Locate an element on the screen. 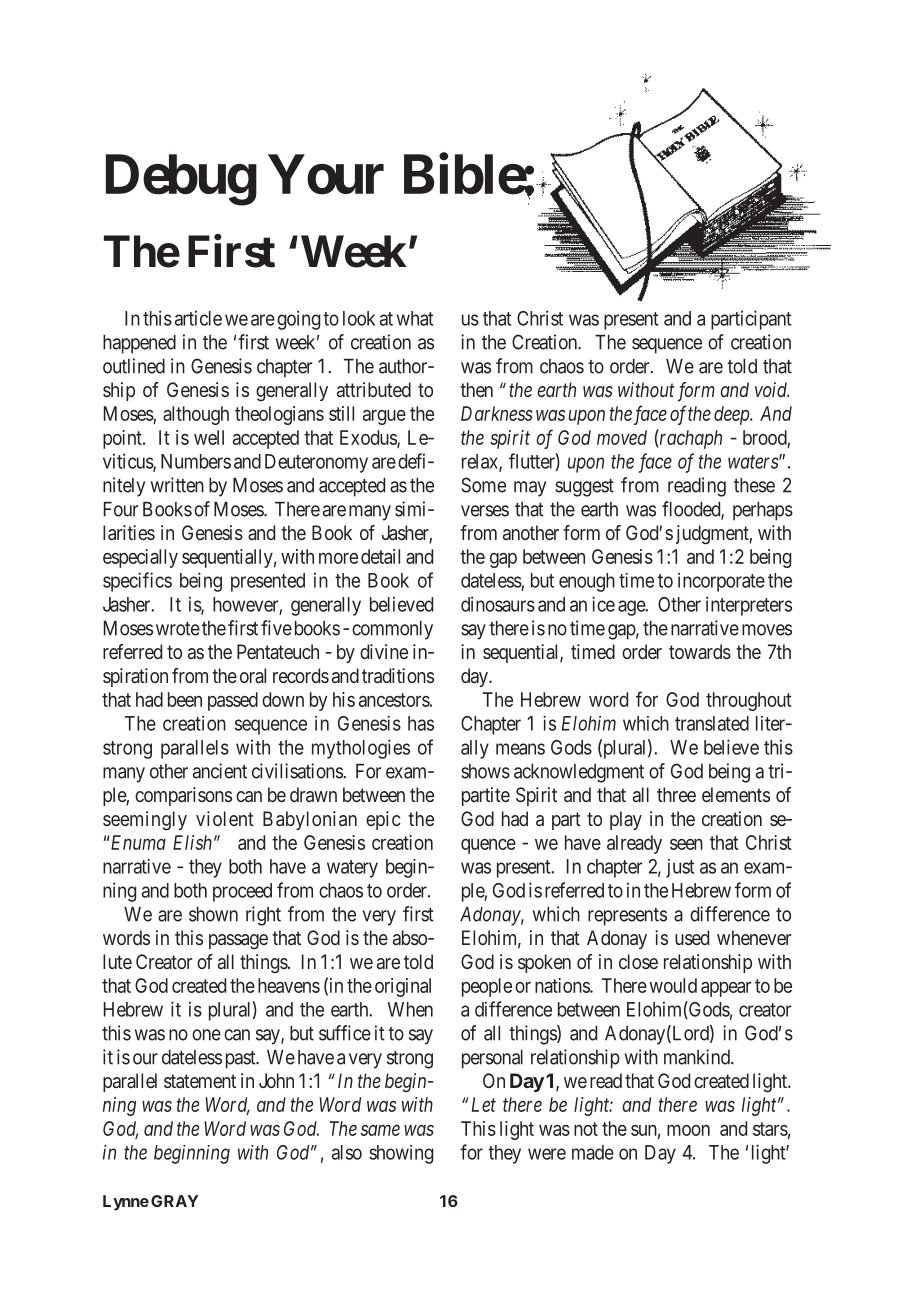 The width and height of the screenshot is (920, 1316). moon is located at coordinates (688, 1130).
